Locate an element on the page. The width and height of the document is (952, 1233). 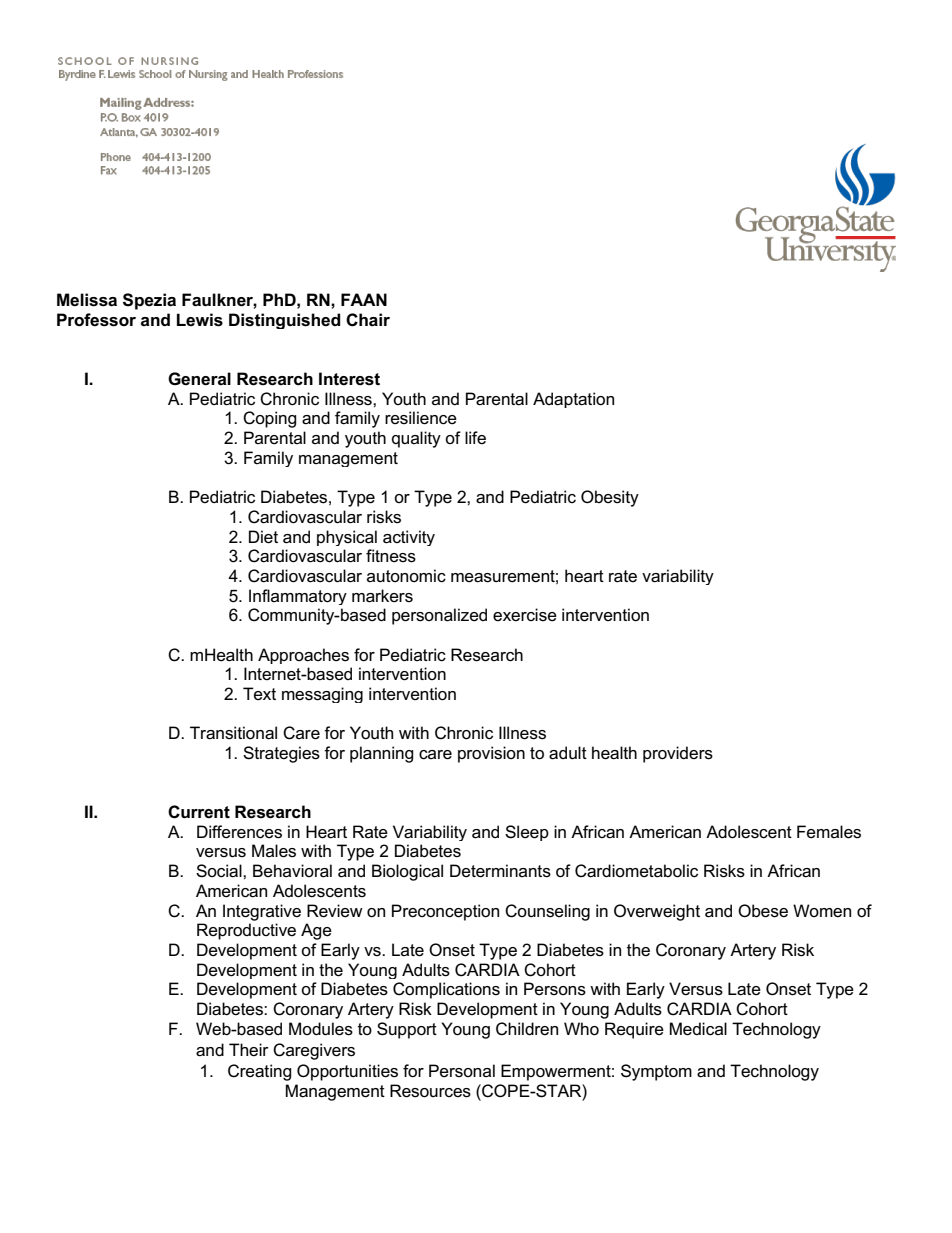
providers is located at coordinates (678, 754).
